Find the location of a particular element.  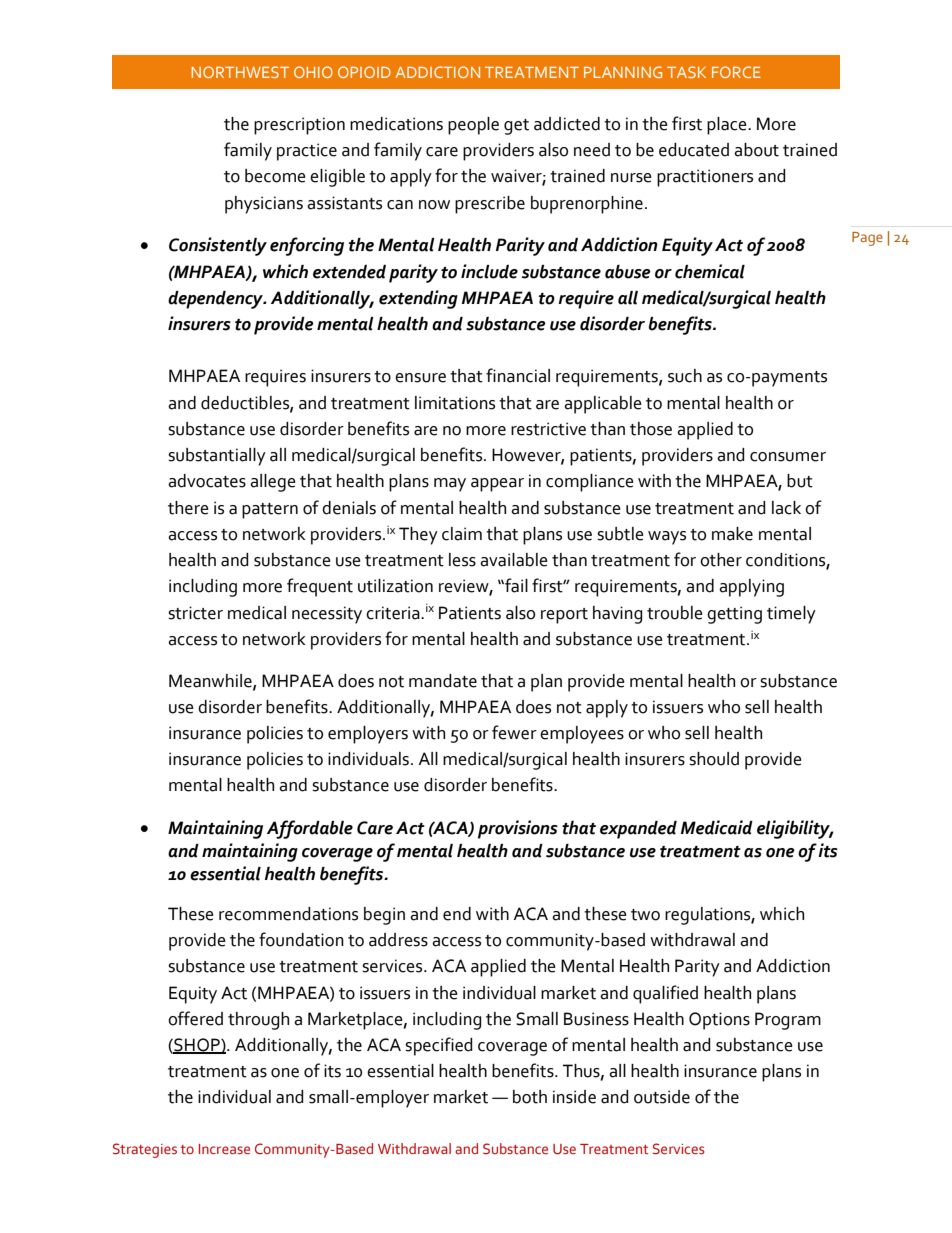

timely is located at coordinates (791, 615).
